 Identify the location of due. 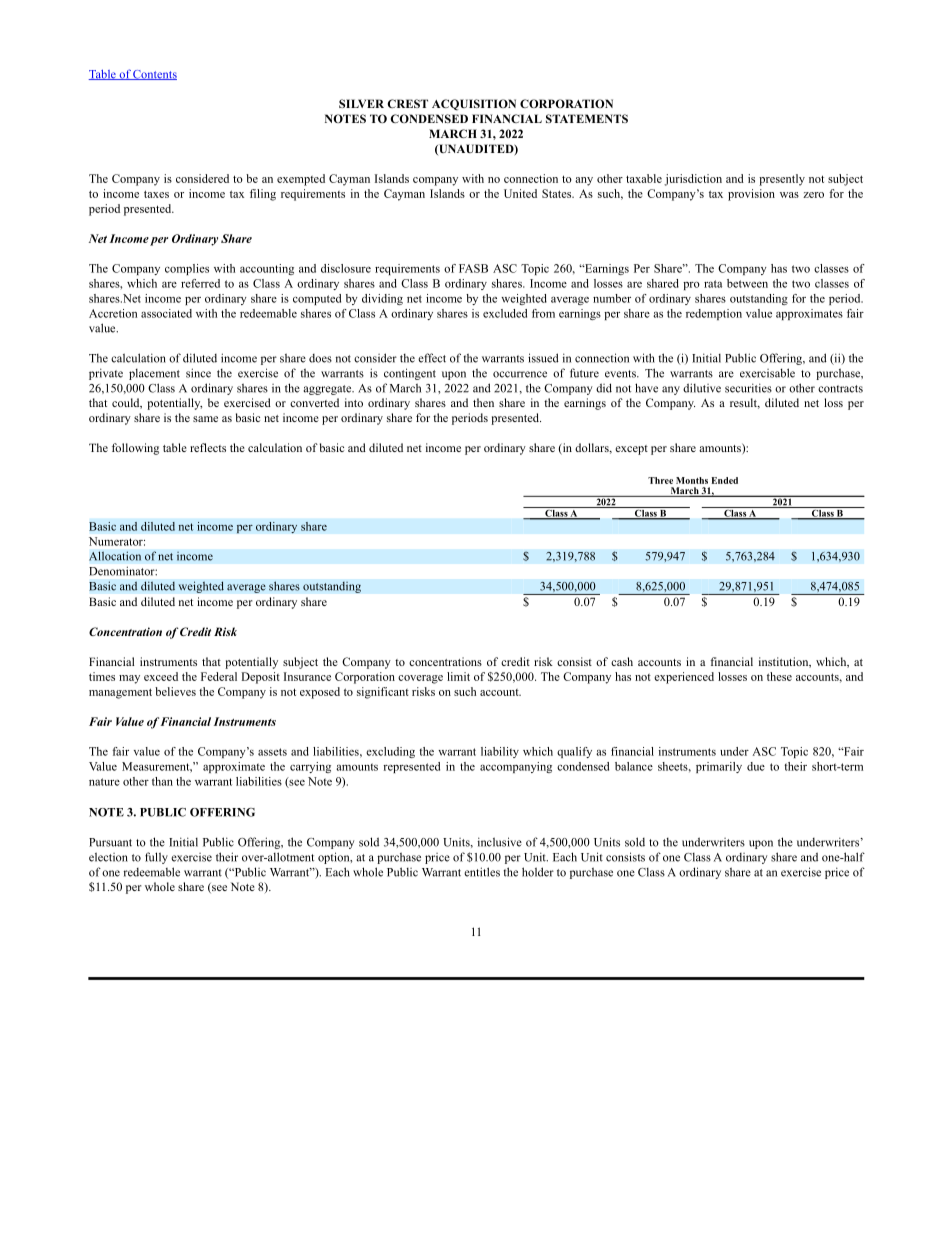
(756, 766).
